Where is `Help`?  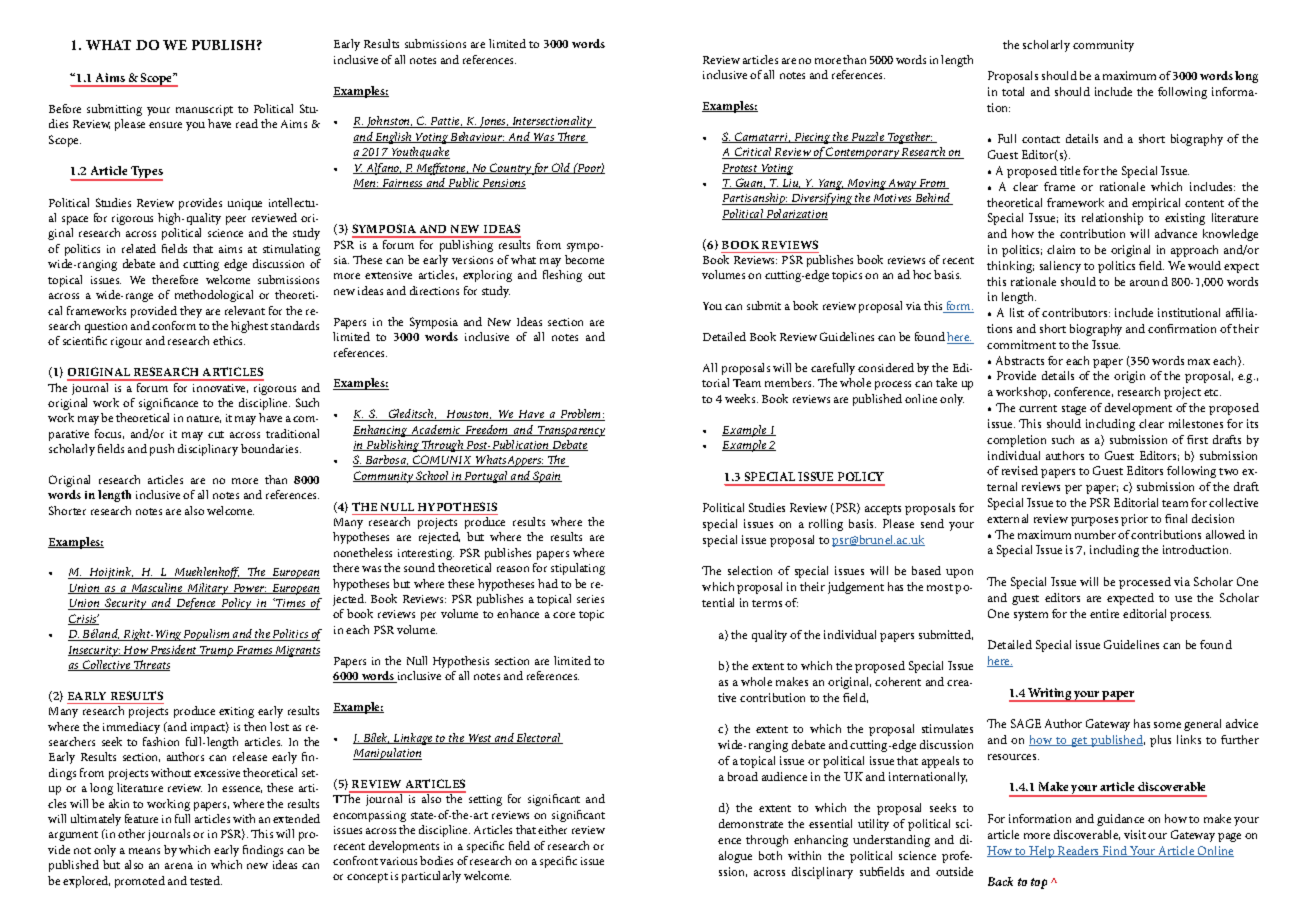 Help is located at coordinates (1042, 852).
